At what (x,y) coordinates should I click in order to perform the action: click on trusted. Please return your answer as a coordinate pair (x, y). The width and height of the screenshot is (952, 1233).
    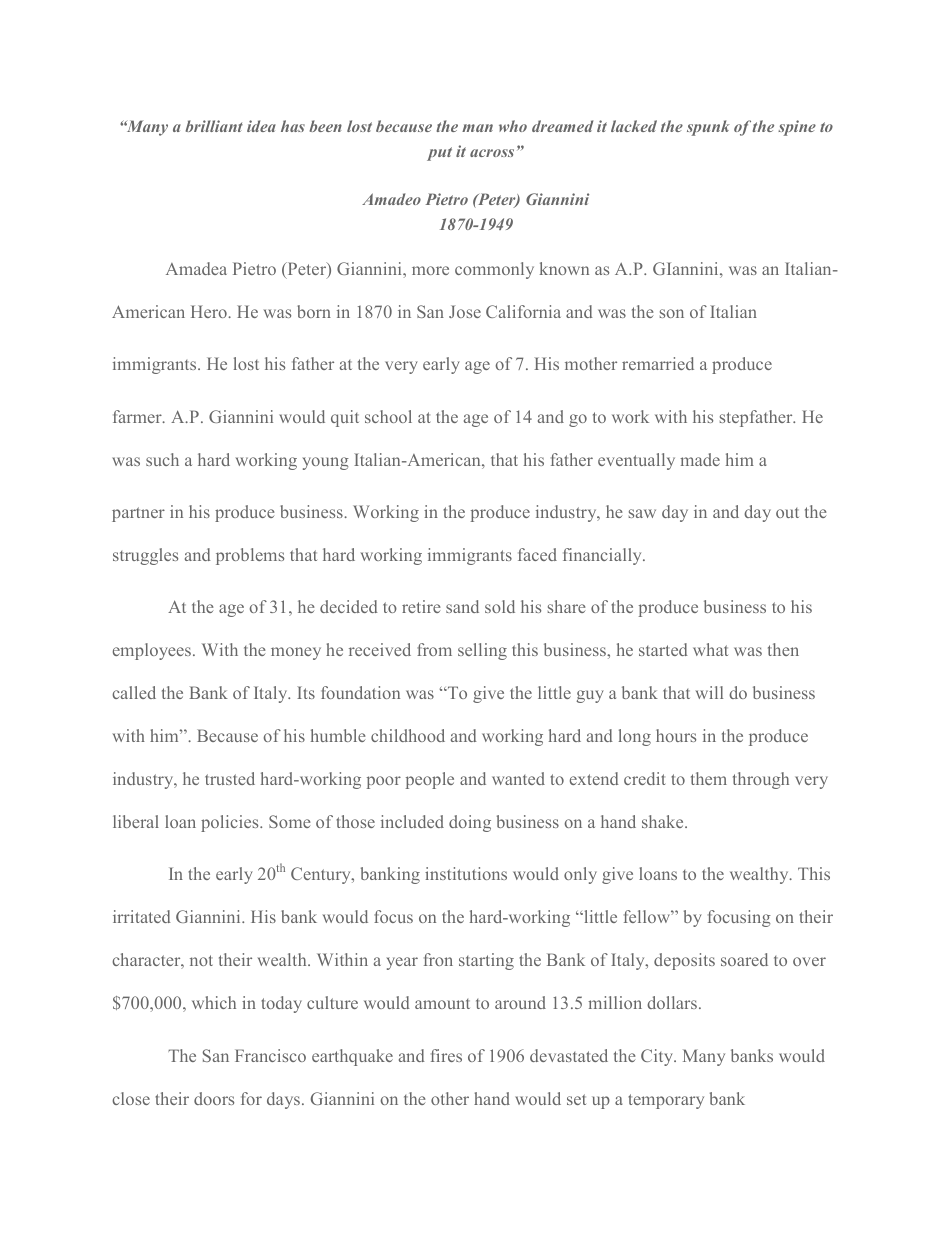
    Looking at the image, I should click on (230, 778).
